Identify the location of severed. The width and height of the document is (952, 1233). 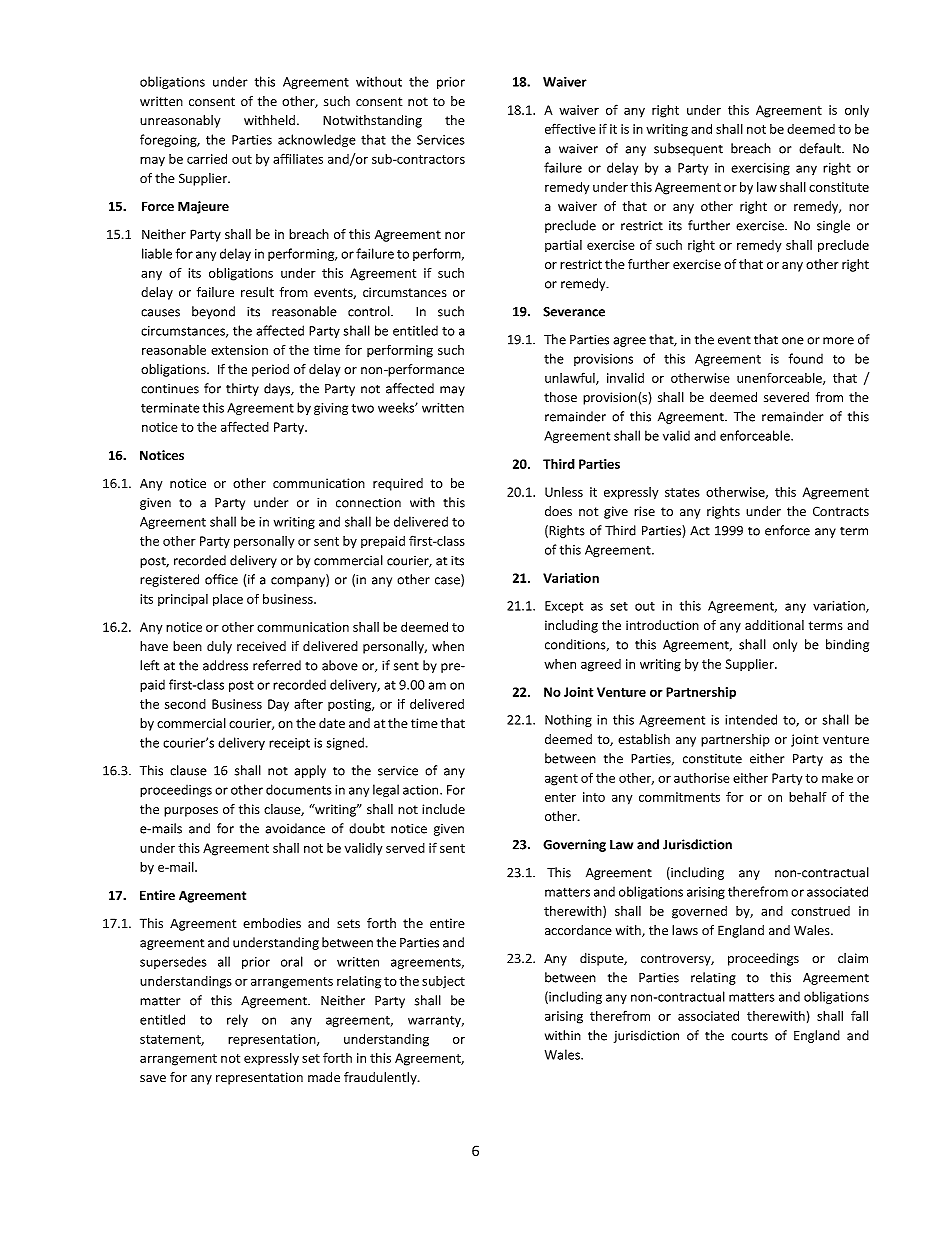
(786, 397).
